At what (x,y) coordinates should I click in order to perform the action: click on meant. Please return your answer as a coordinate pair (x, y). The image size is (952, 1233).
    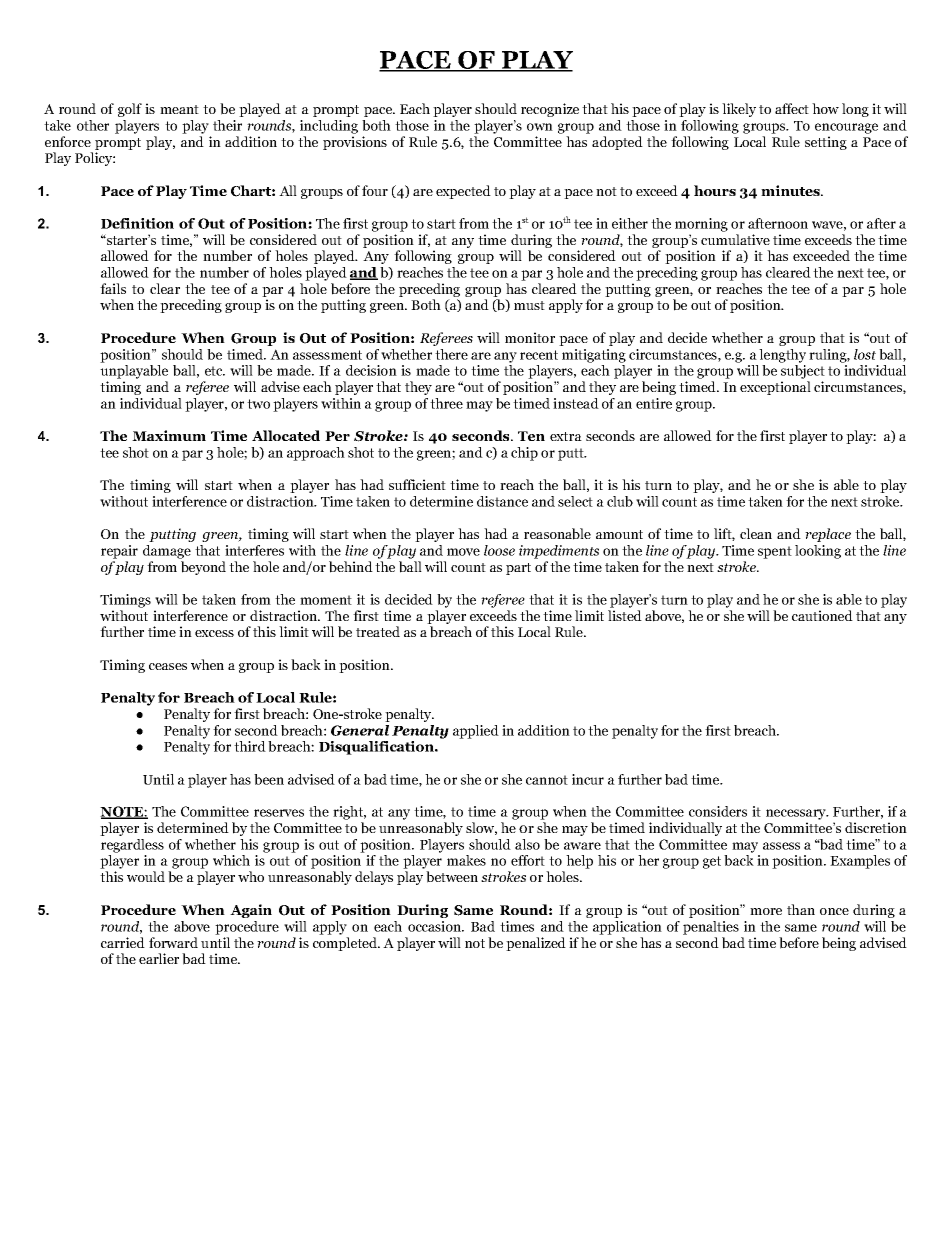
    Looking at the image, I should click on (179, 109).
